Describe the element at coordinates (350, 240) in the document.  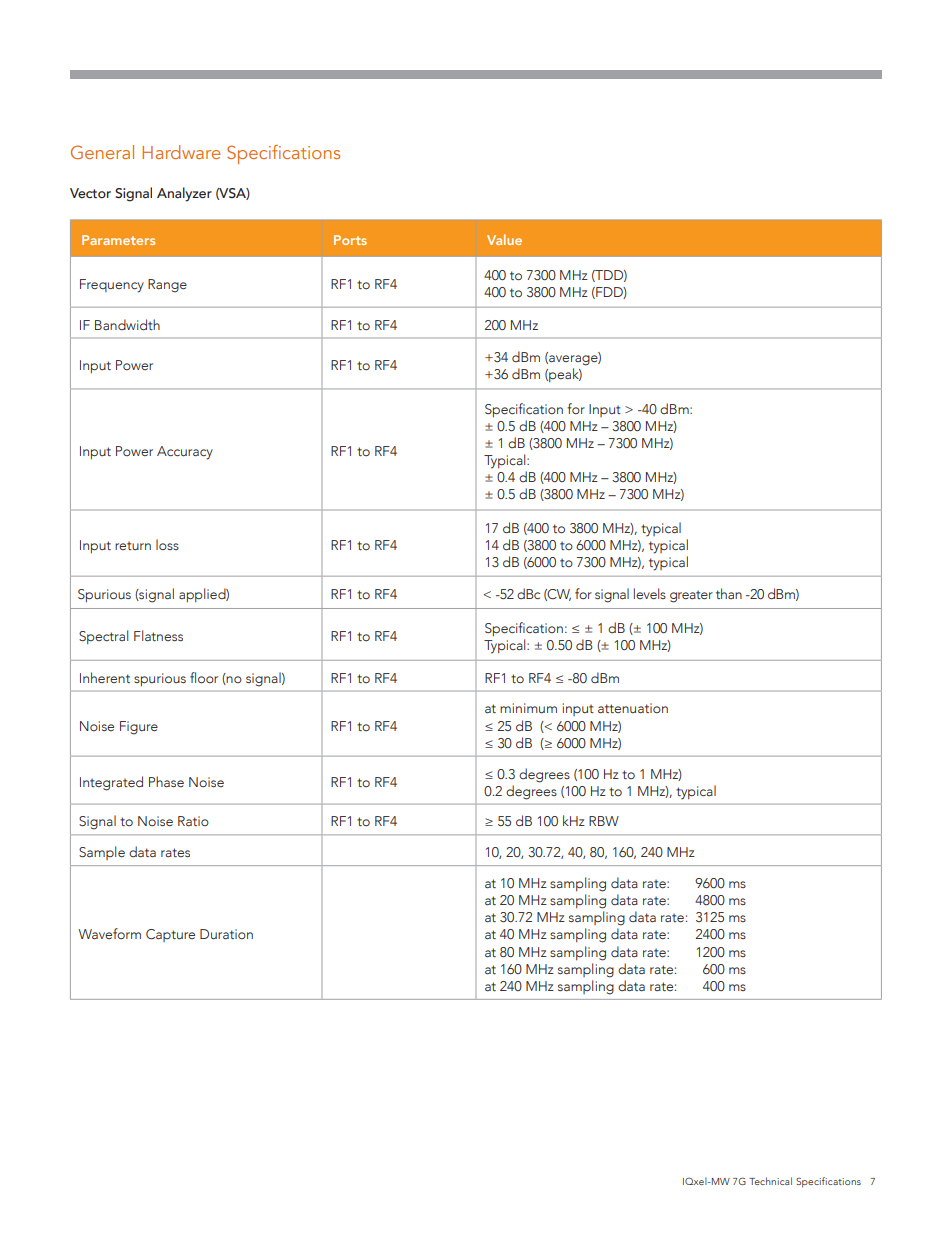
I see `Ports` at that location.
